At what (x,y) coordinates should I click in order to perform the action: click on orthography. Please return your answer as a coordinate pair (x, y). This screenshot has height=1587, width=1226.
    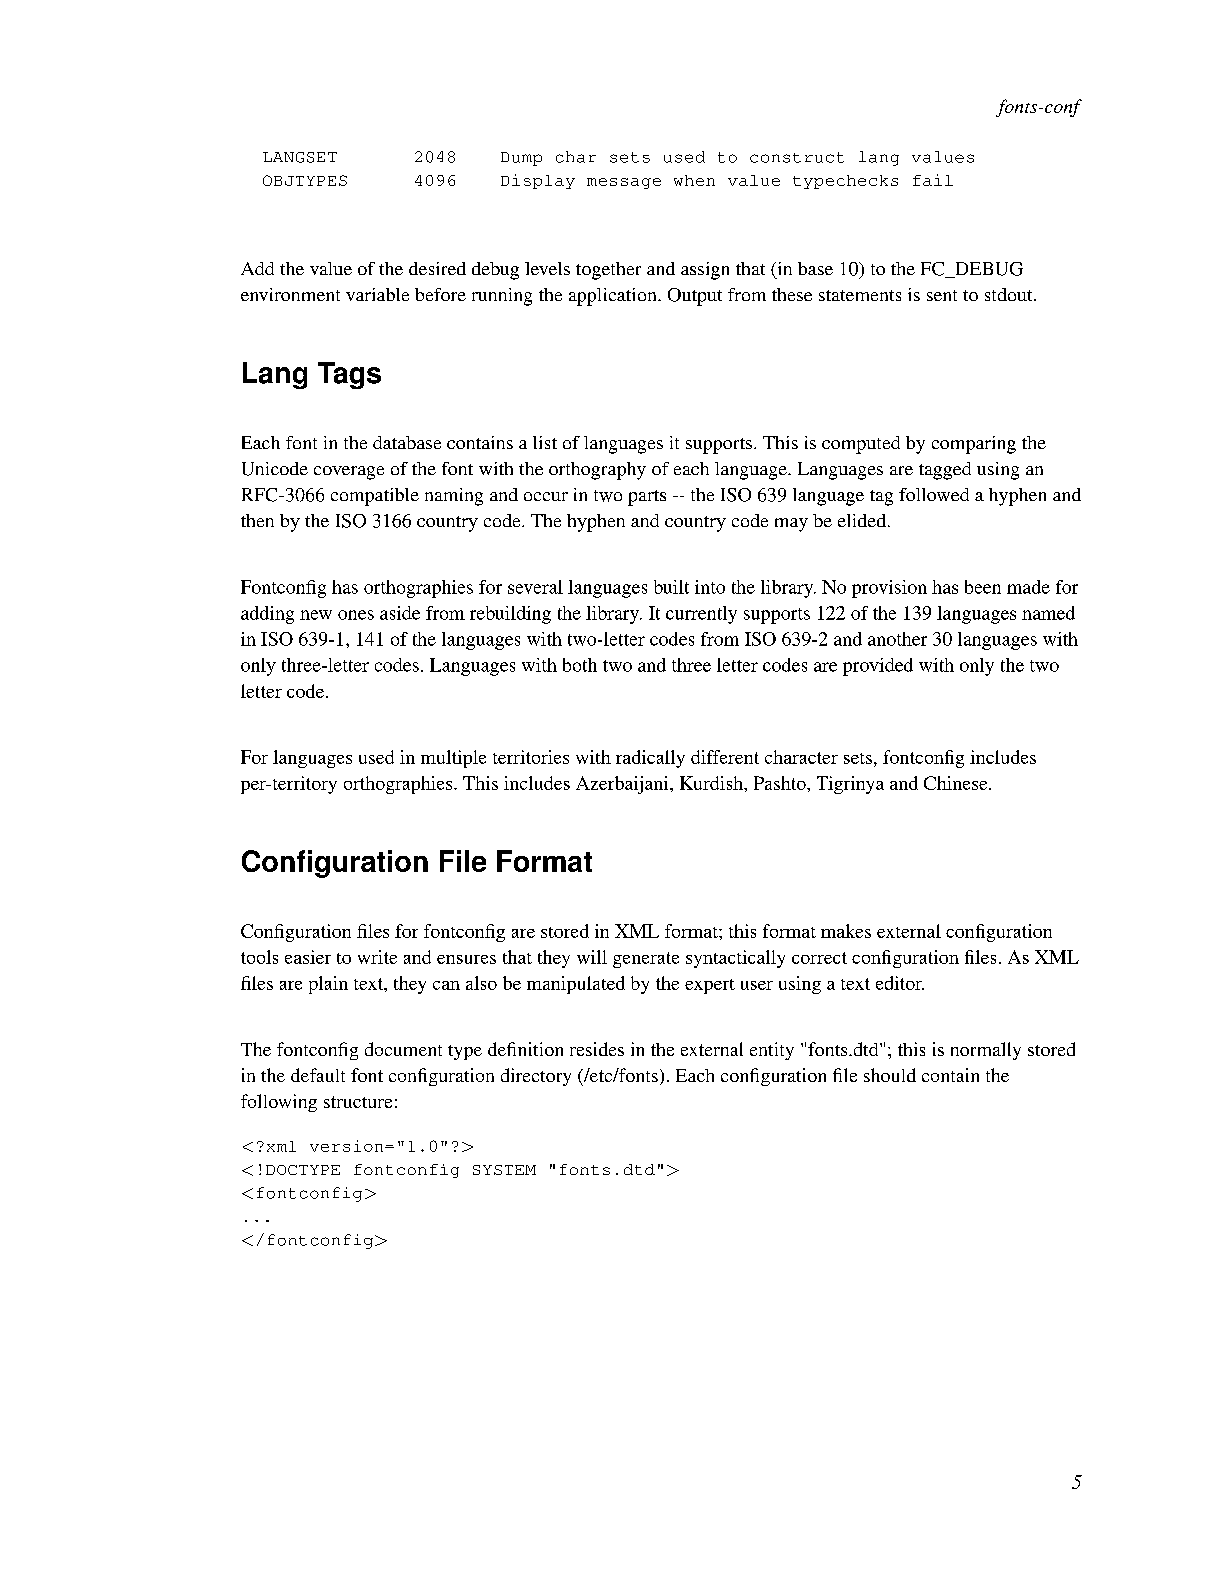
    Looking at the image, I should click on (597, 471).
